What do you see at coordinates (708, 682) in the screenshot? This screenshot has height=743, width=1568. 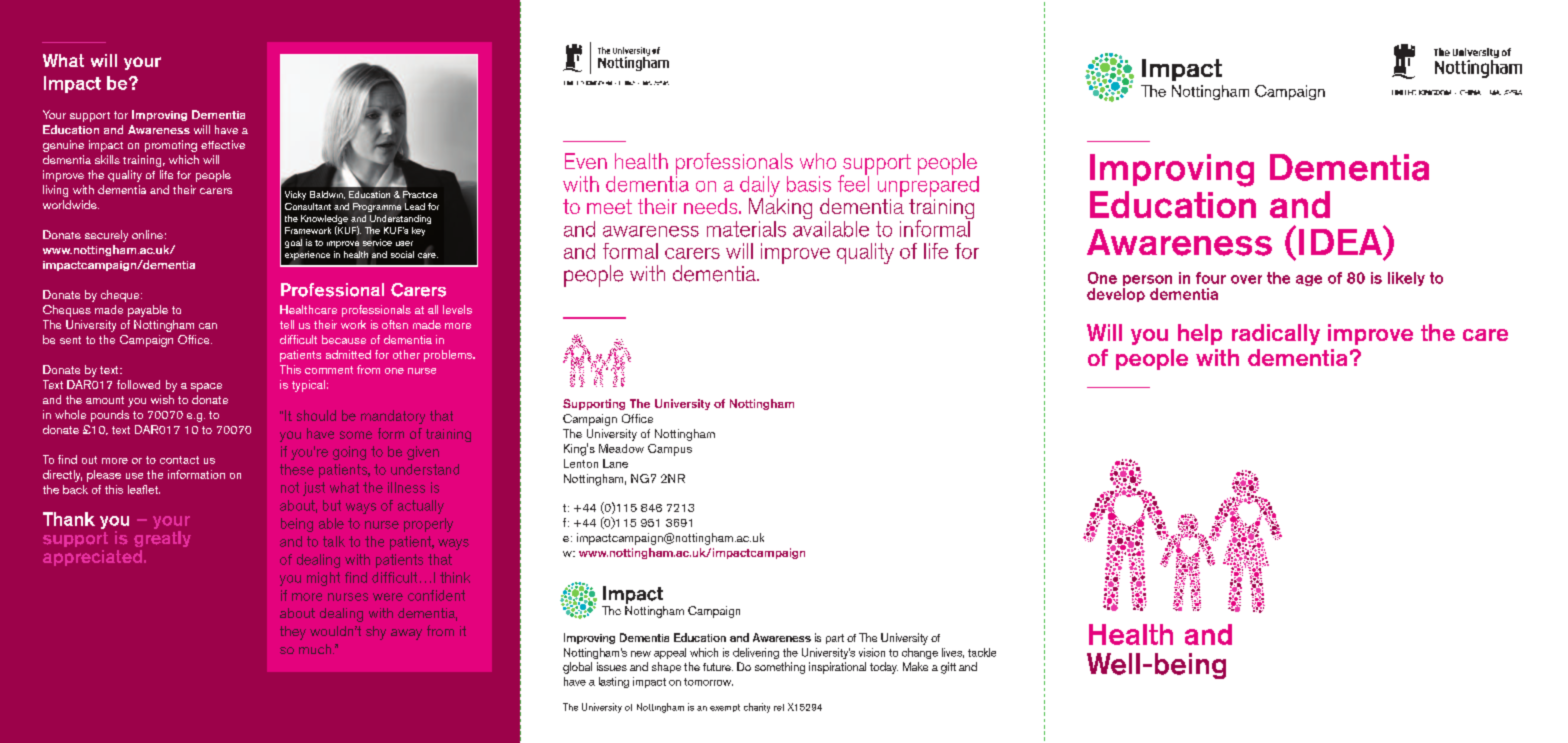 I see `tomorrow` at bounding box center [708, 682].
